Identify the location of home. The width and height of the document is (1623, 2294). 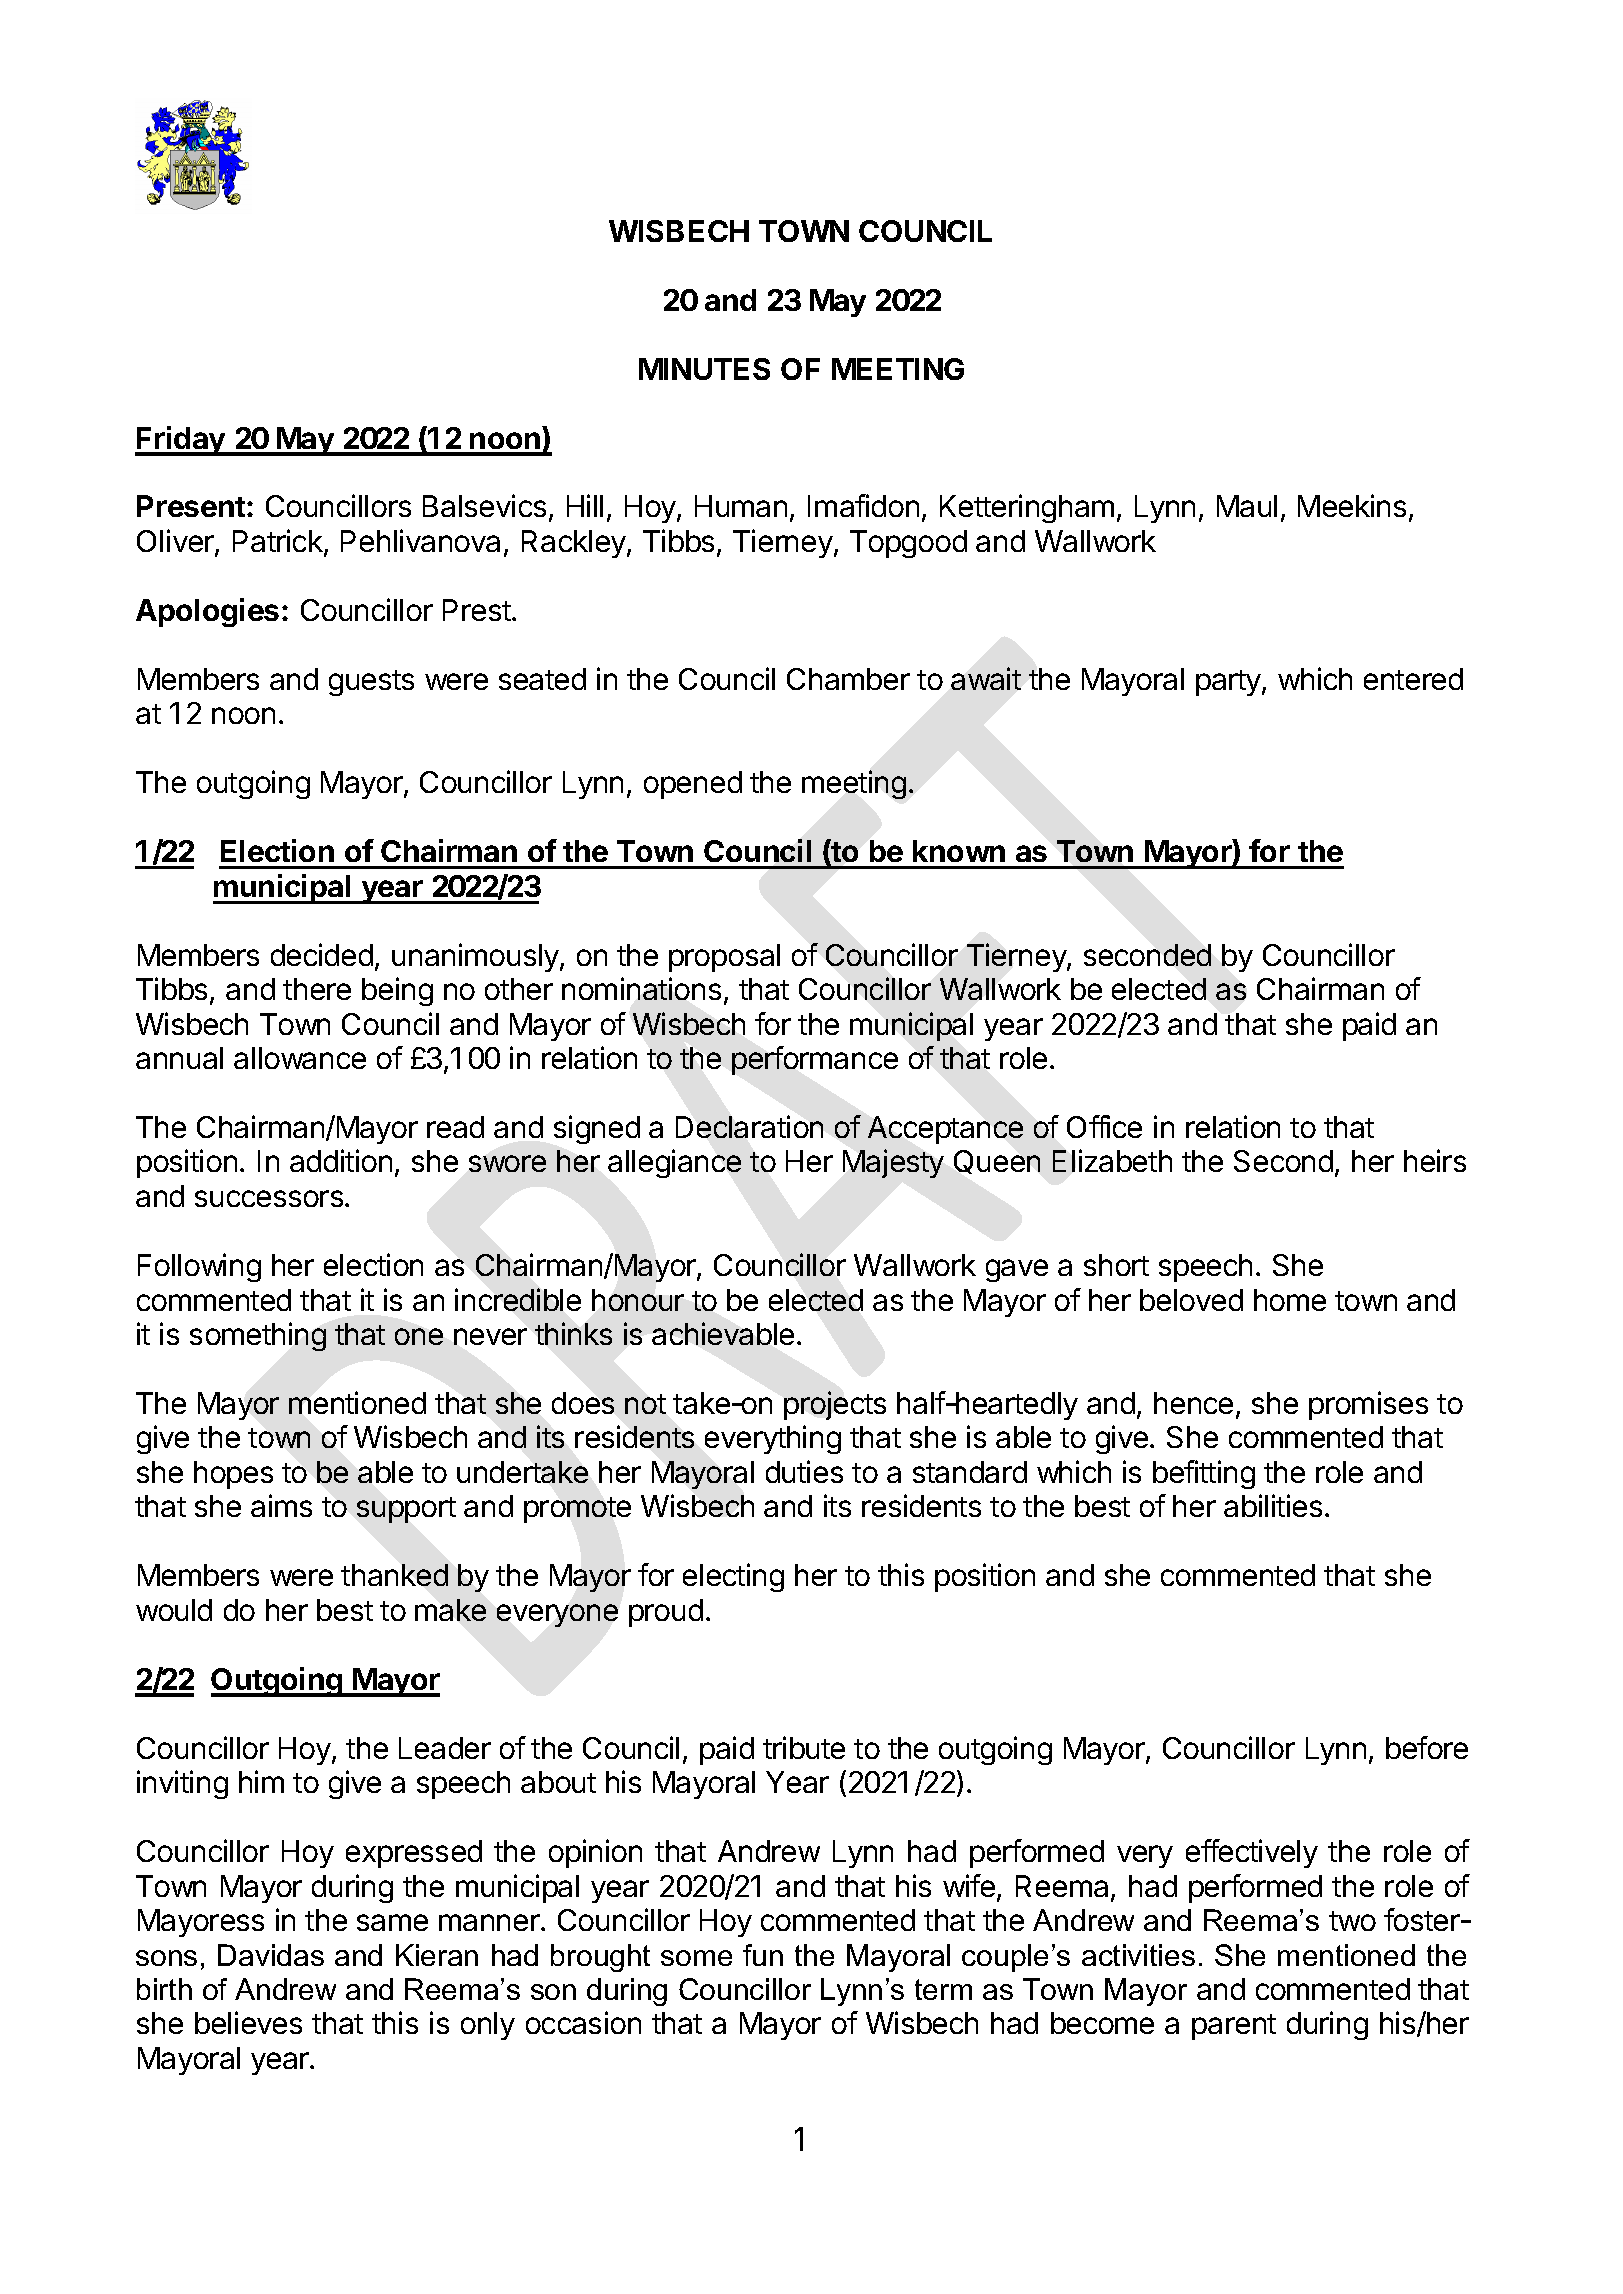
(1290, 1300).
